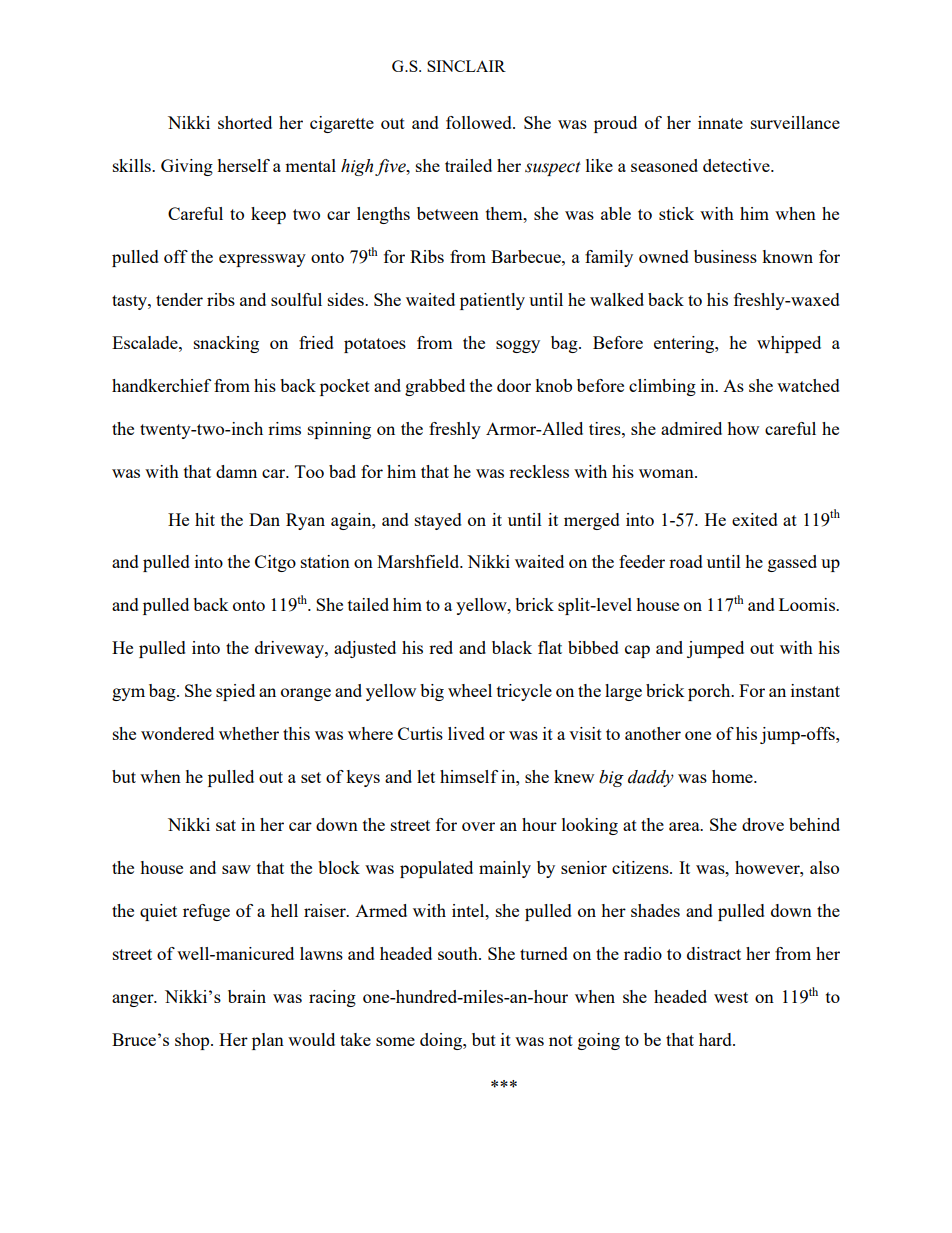 The image size is (952, 1233). Describe the element at coordinates (247, 996) in the screenshot. I see `brain` at that location.
